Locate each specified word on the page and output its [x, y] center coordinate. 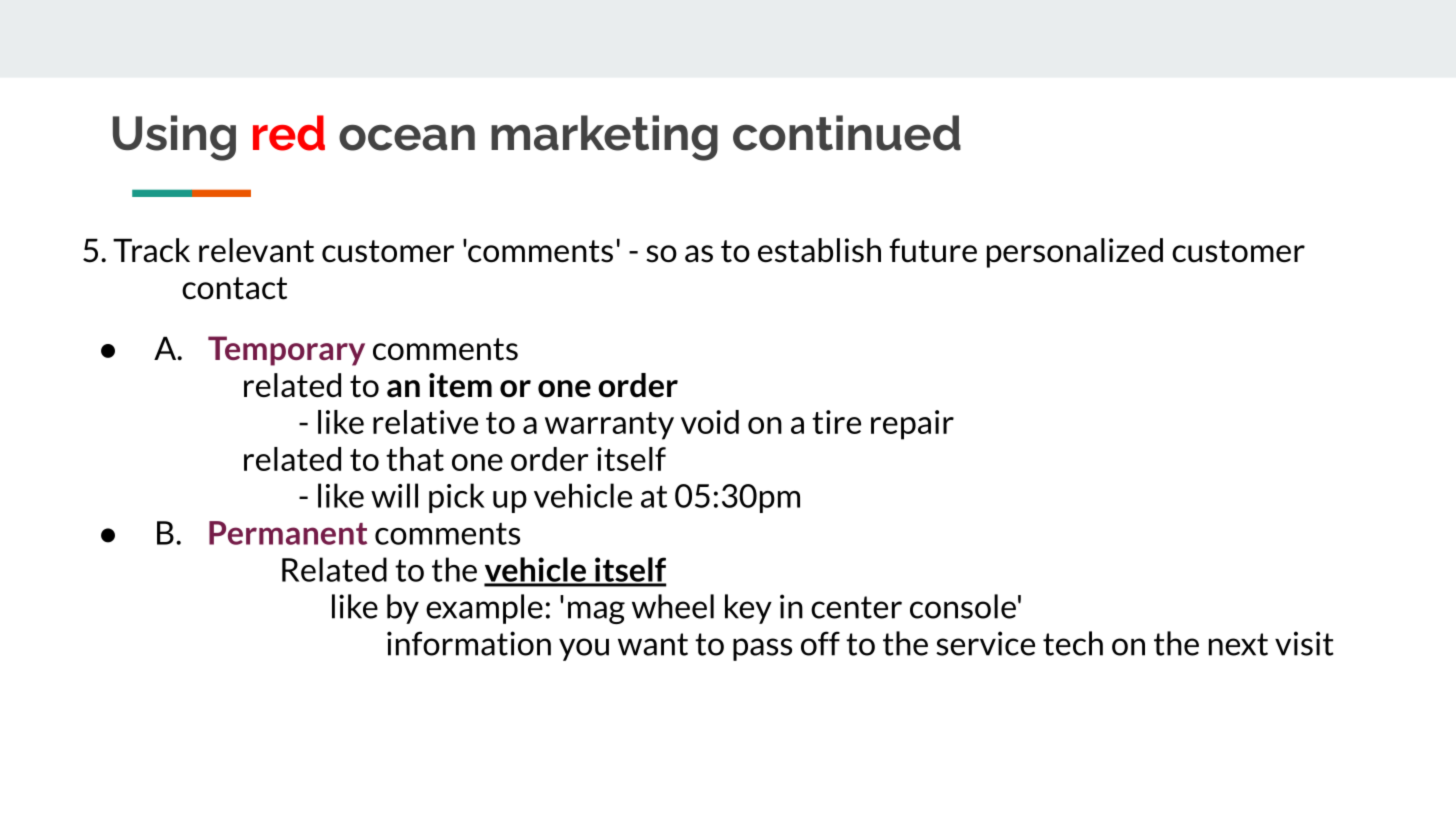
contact [234, 288]
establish [819, 250]
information [469, 643]
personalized [1075, 253]
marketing [604, 138]
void [710, 422]
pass [762, 649]
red [289, 133]
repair [912, 425]
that [415, 459]
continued [847, 133]
